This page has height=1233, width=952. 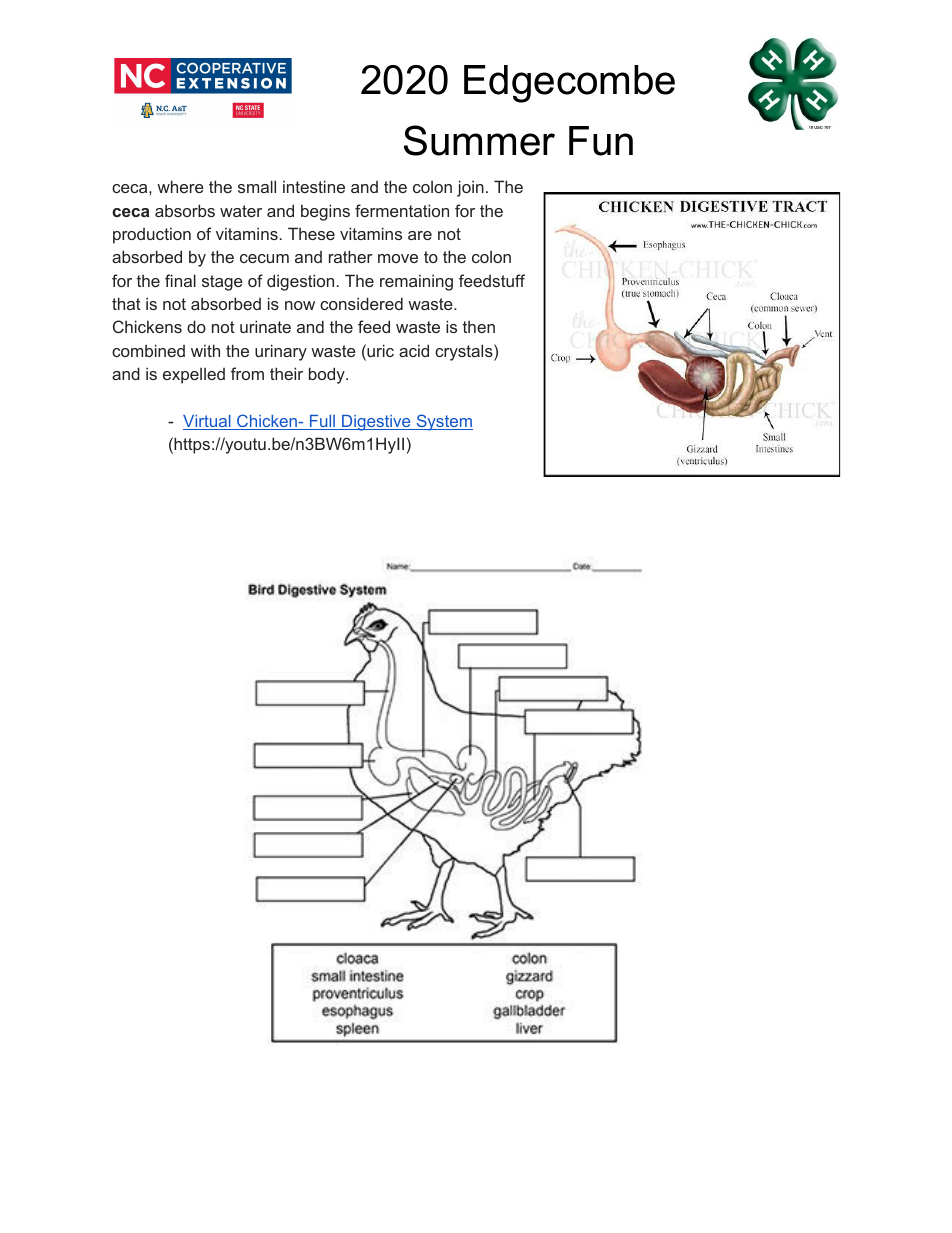 I want to click on Summer, so click(x=479, y=140).
